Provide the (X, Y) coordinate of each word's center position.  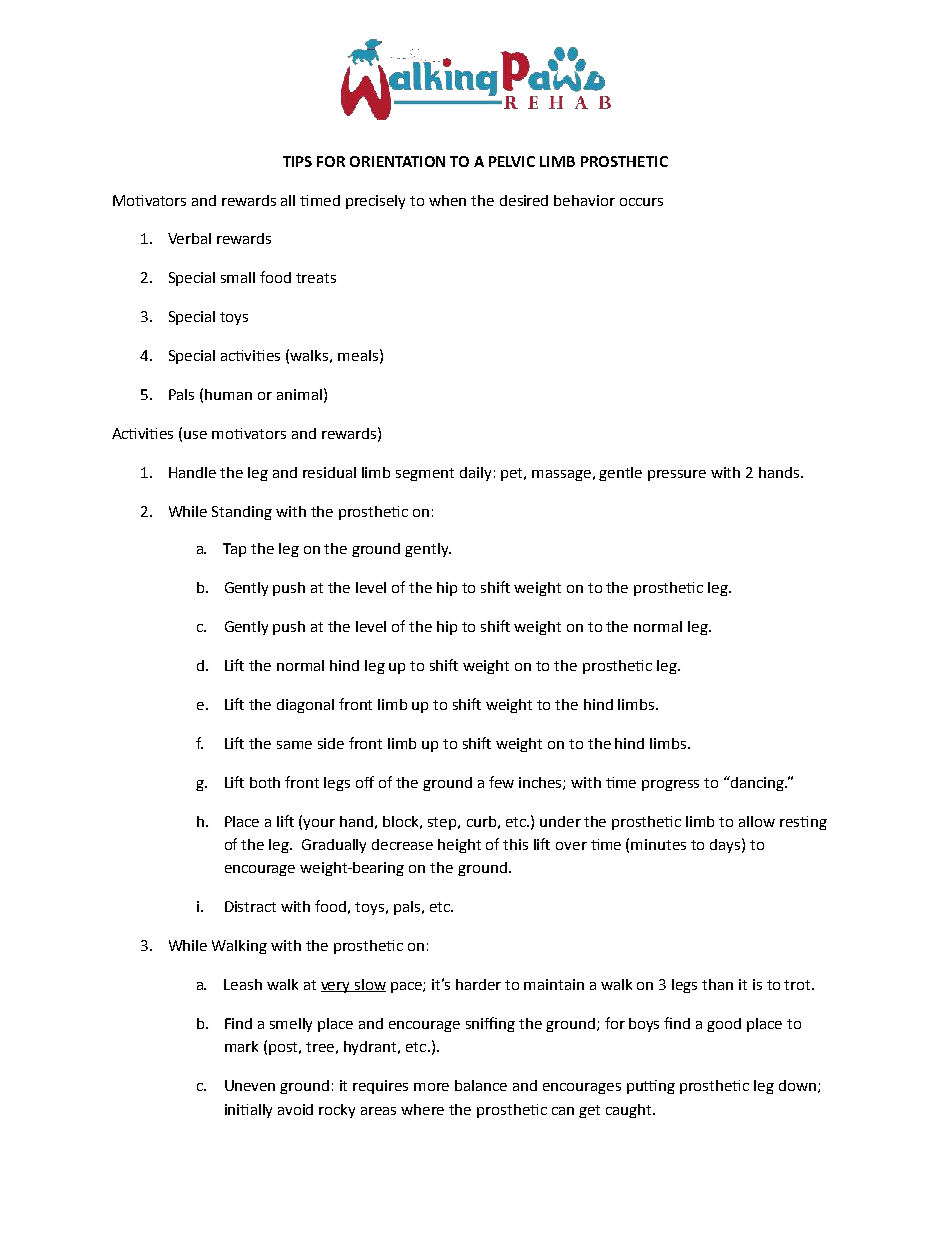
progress (670, 785)
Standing (242, 513)
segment (425, 474)
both (265, 782)
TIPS (297, 161)
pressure (677, 475)
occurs (641, 202)
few (501, 782)
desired (524, 200)
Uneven (250, 1085)
